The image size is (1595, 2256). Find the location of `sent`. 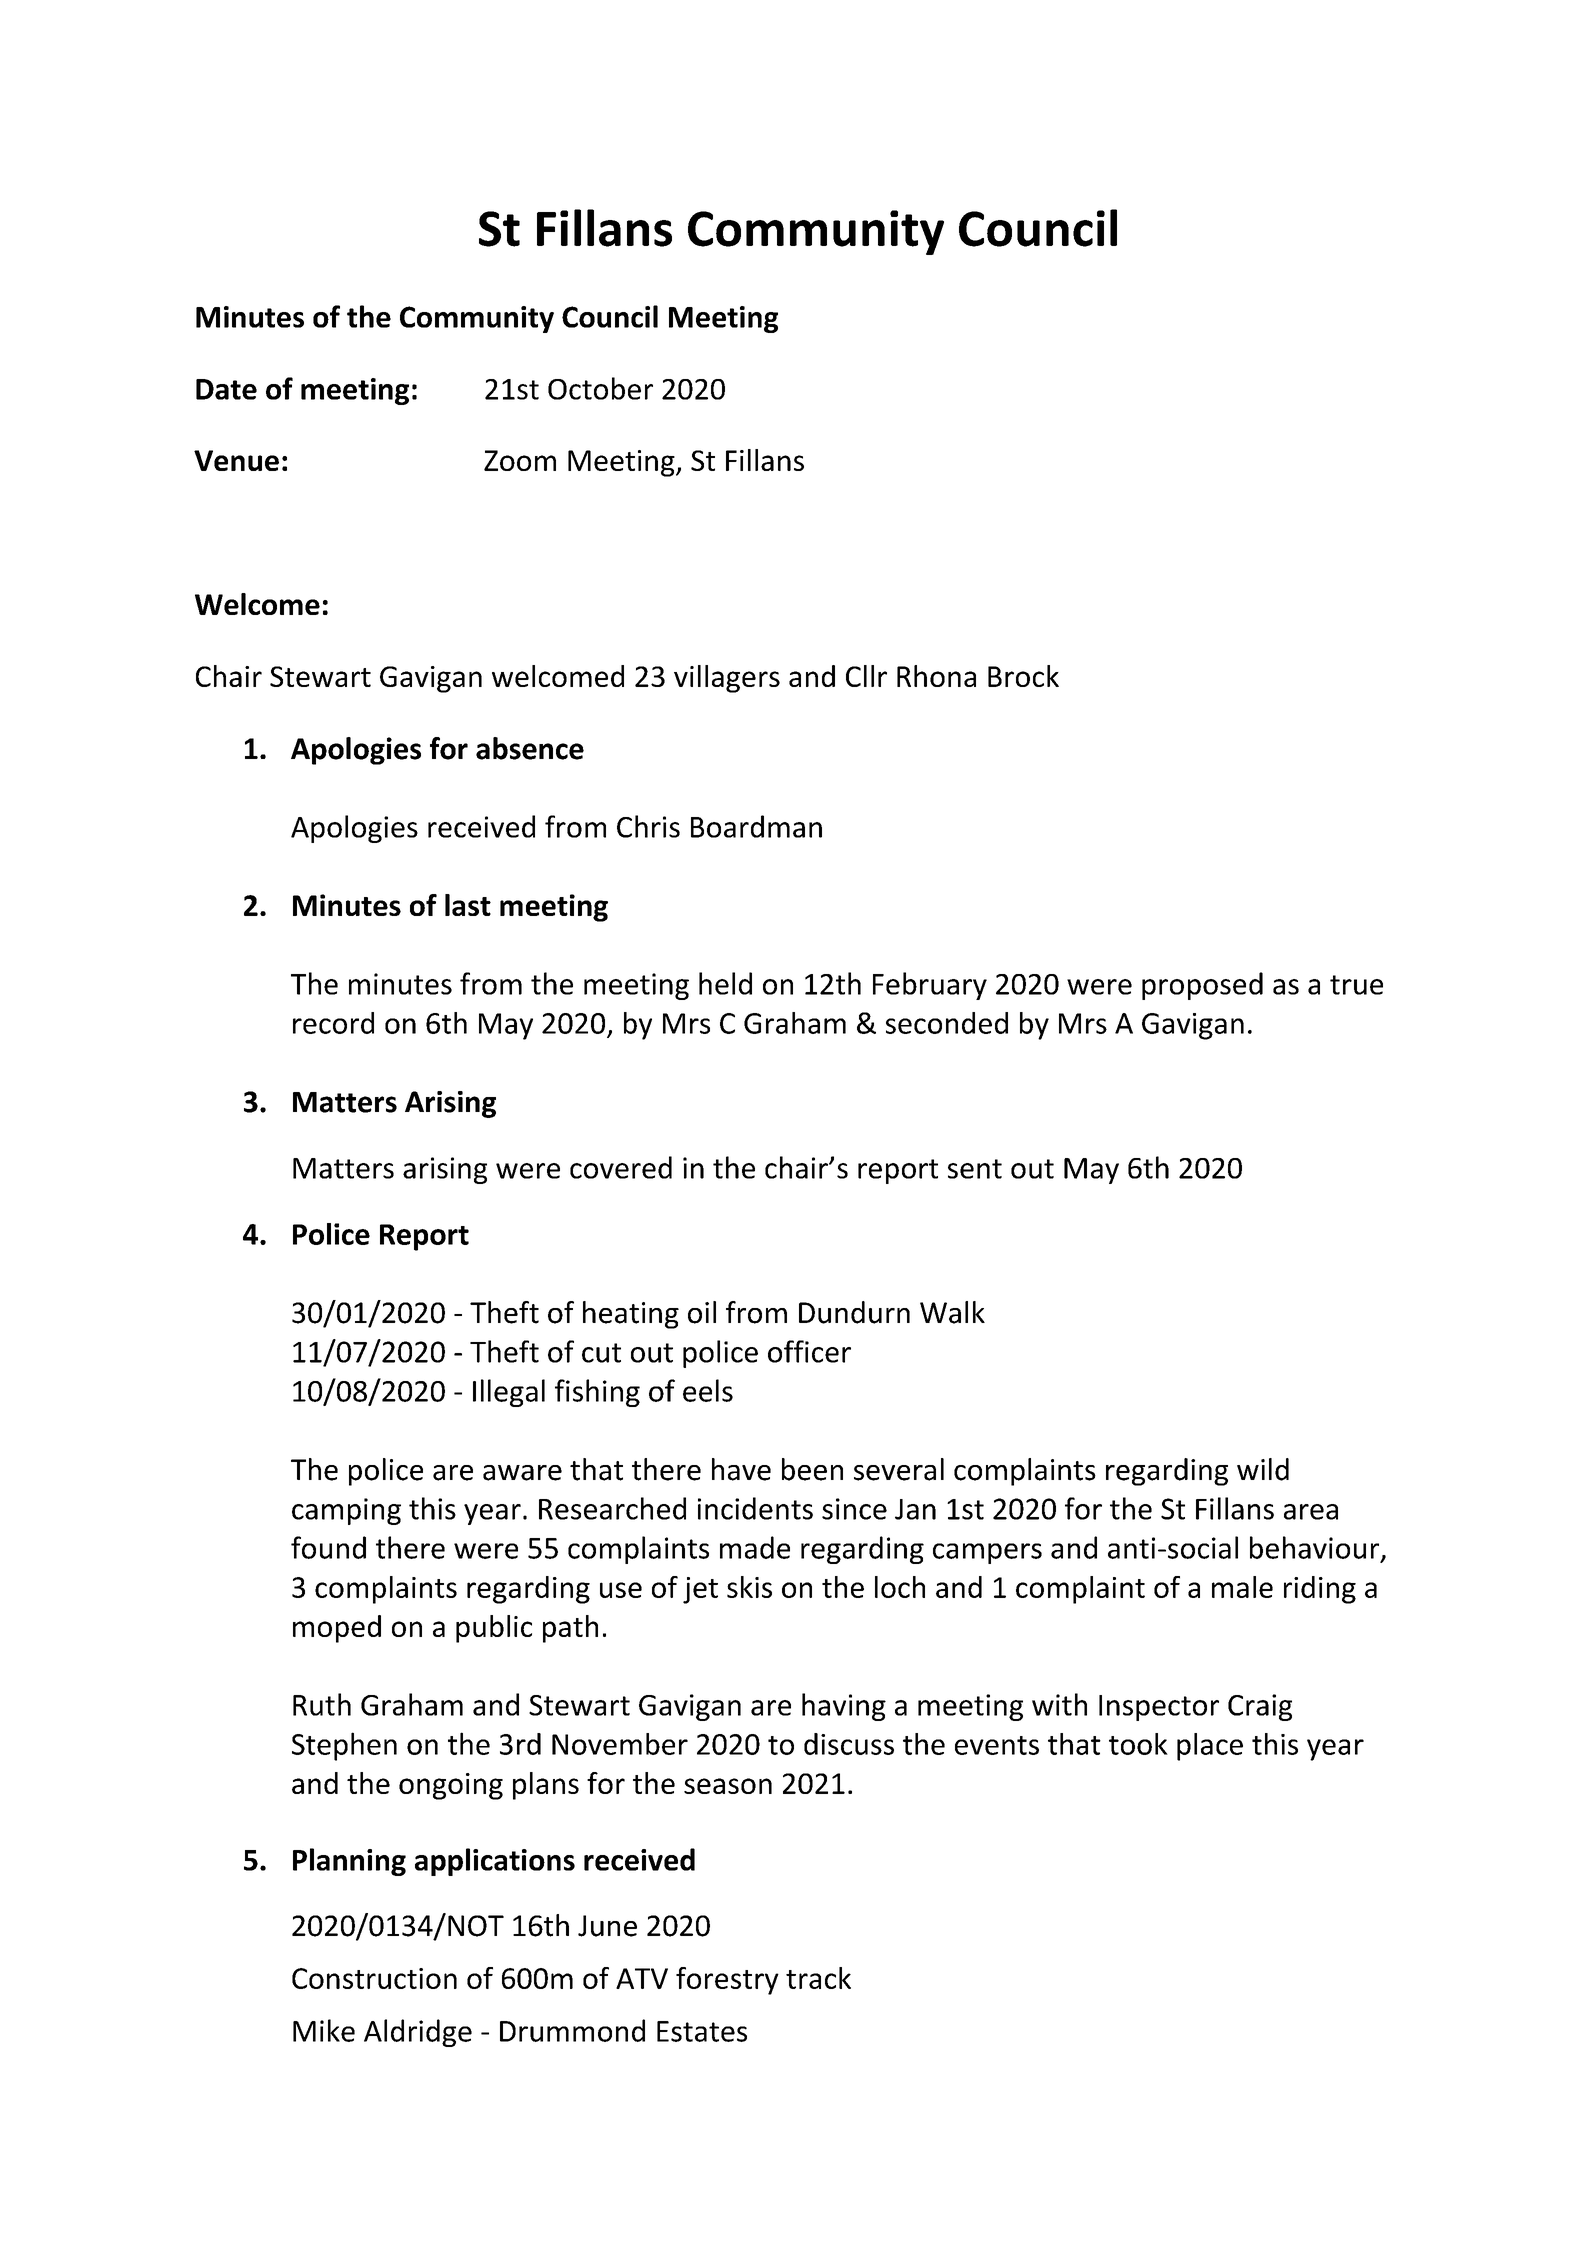

sent is located at coordinates (975, 1169).
